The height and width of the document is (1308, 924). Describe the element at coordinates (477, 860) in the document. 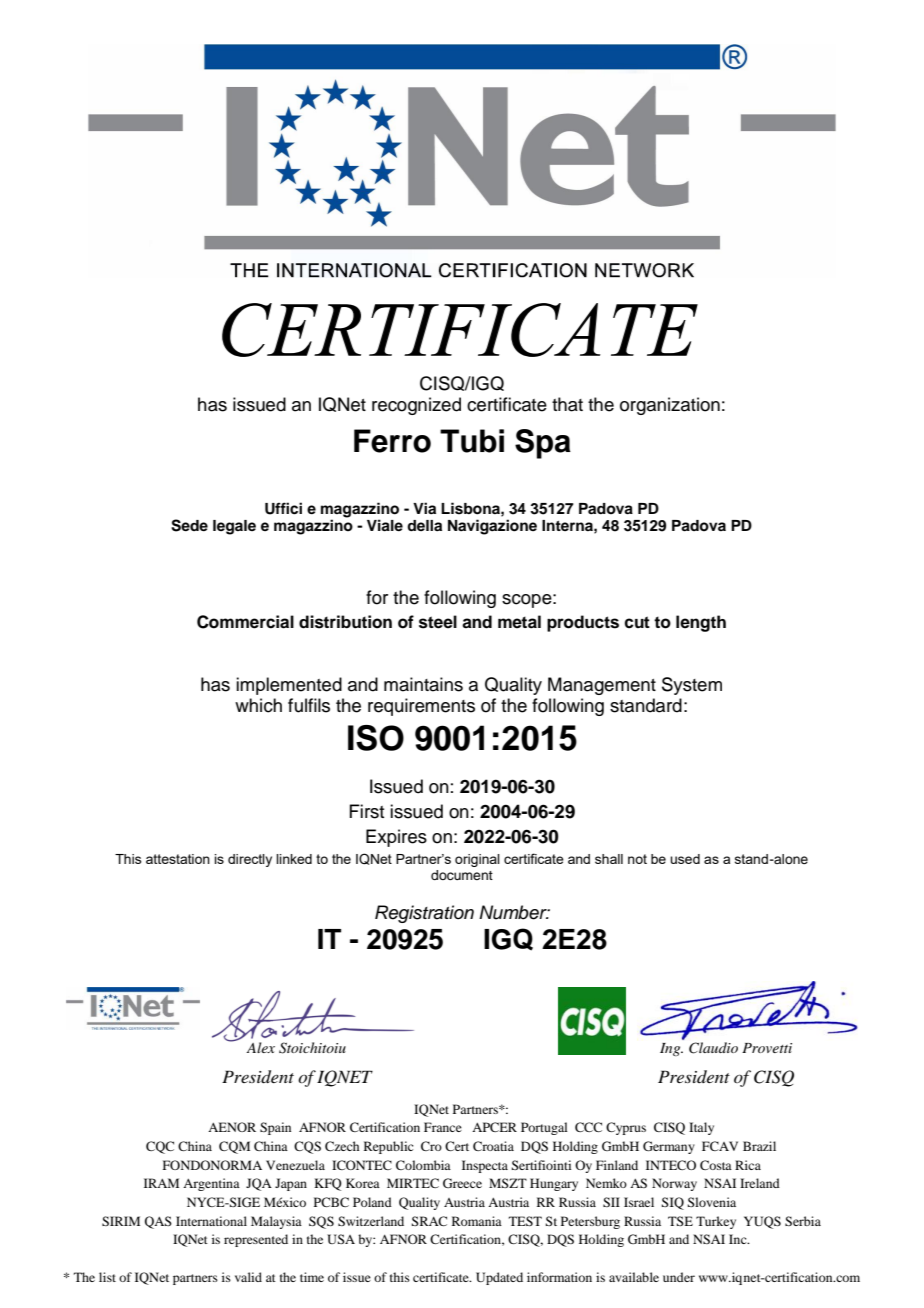

I see `original` at that location.
